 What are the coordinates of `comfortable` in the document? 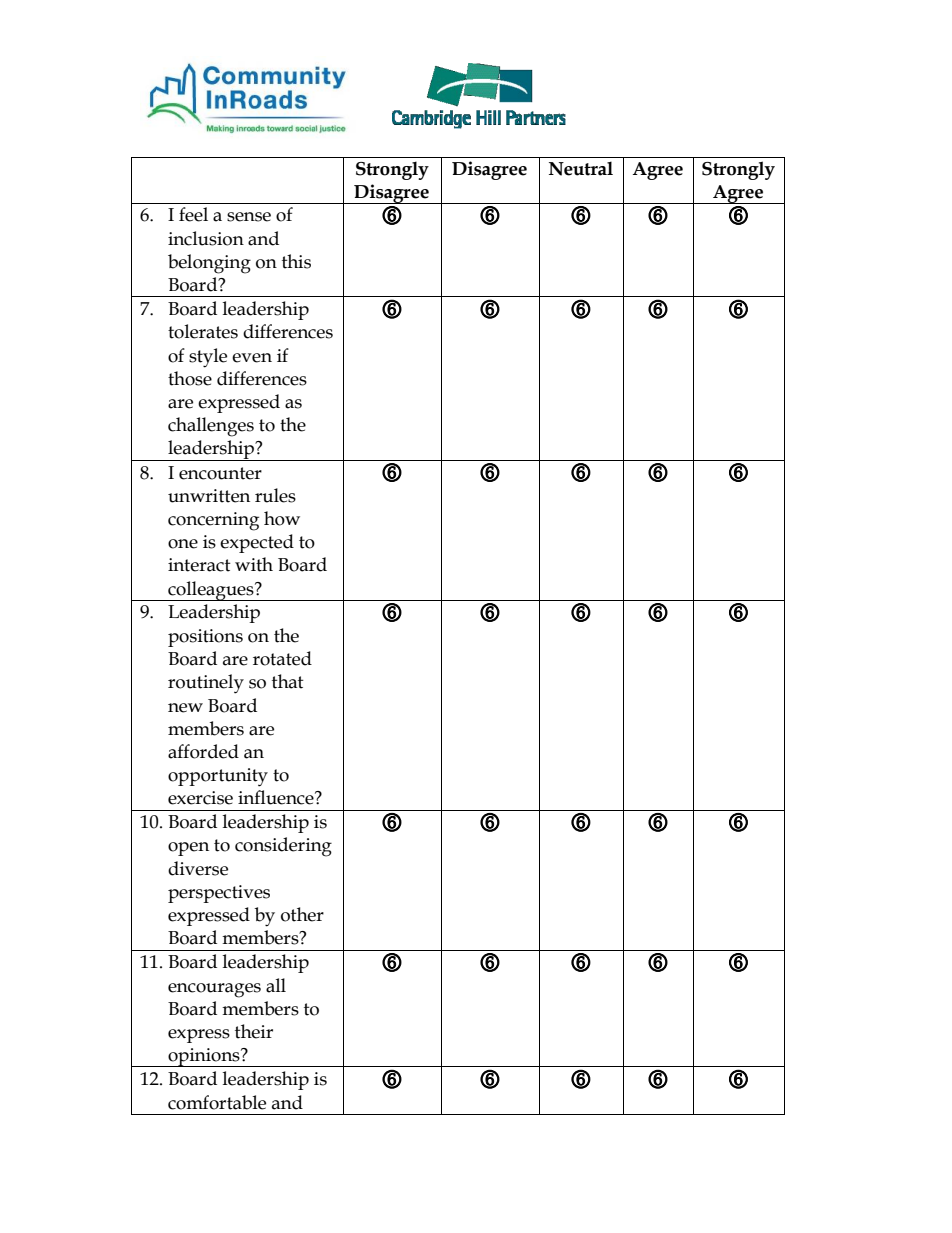 It's located at (217, 1102).
